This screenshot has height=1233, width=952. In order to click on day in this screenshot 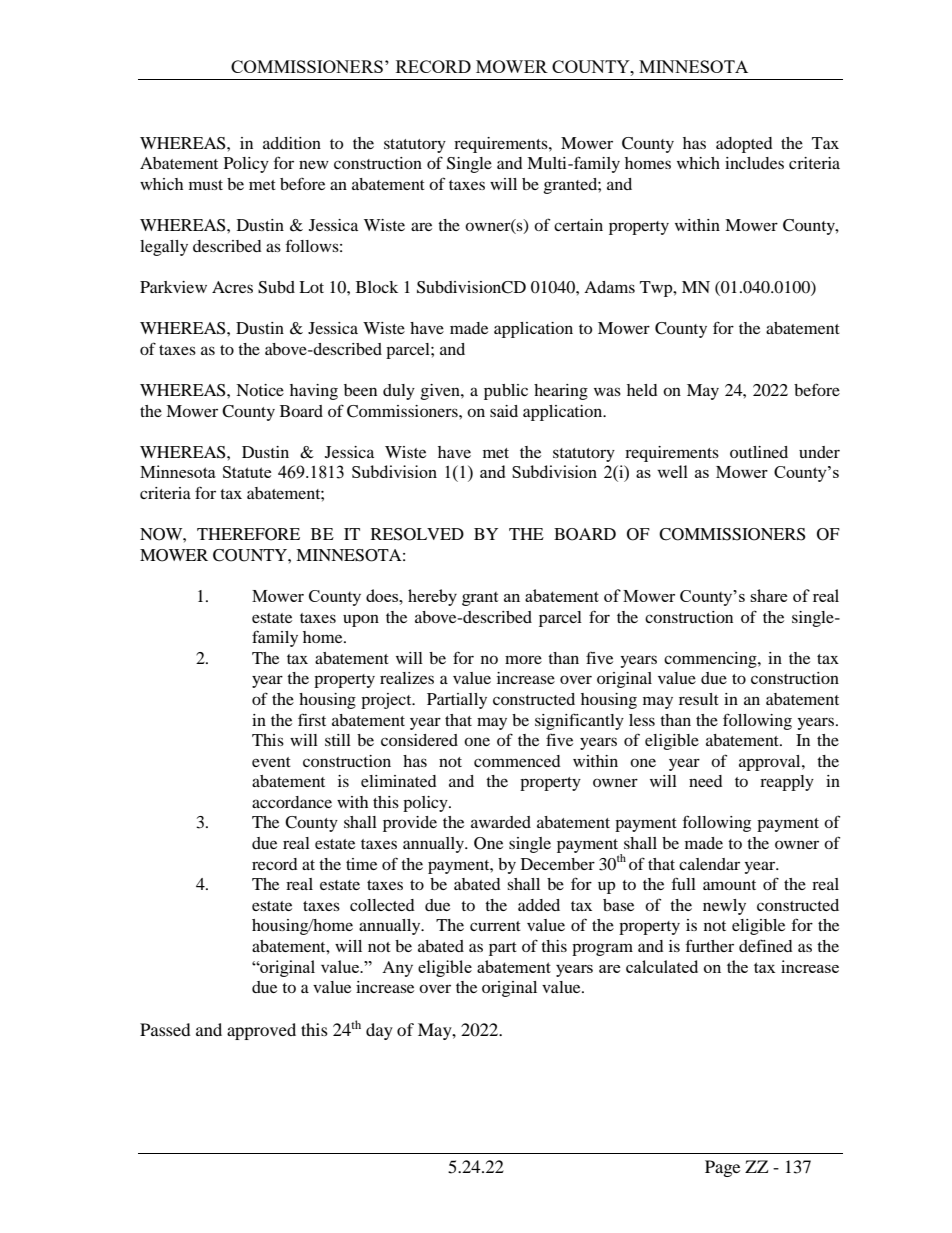, I will do `click(379, 1031)`.
